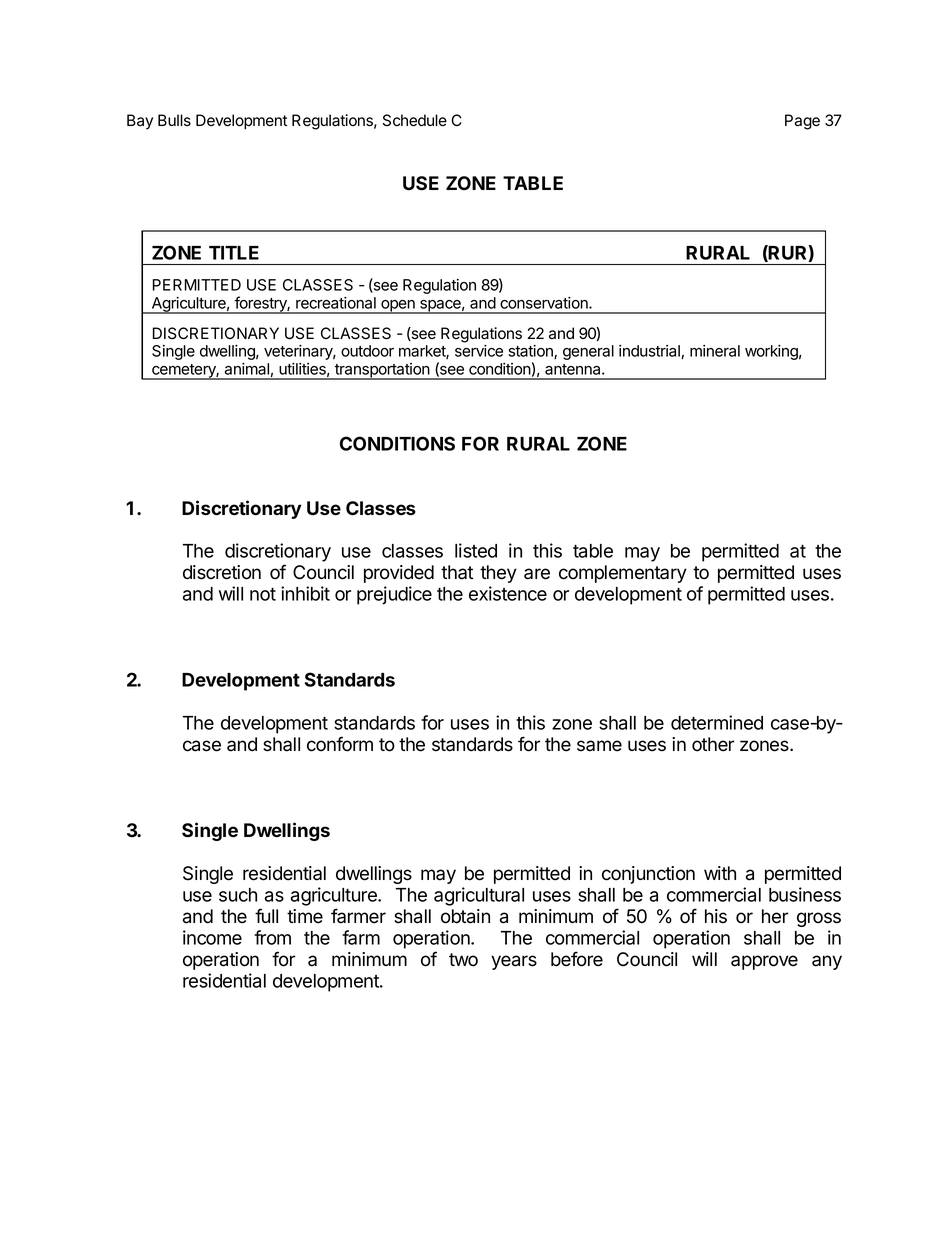 The height and width of the image is (1233, 952). Describe the element at coordinates (508, 593) in the image. I see `existence` at that location.
